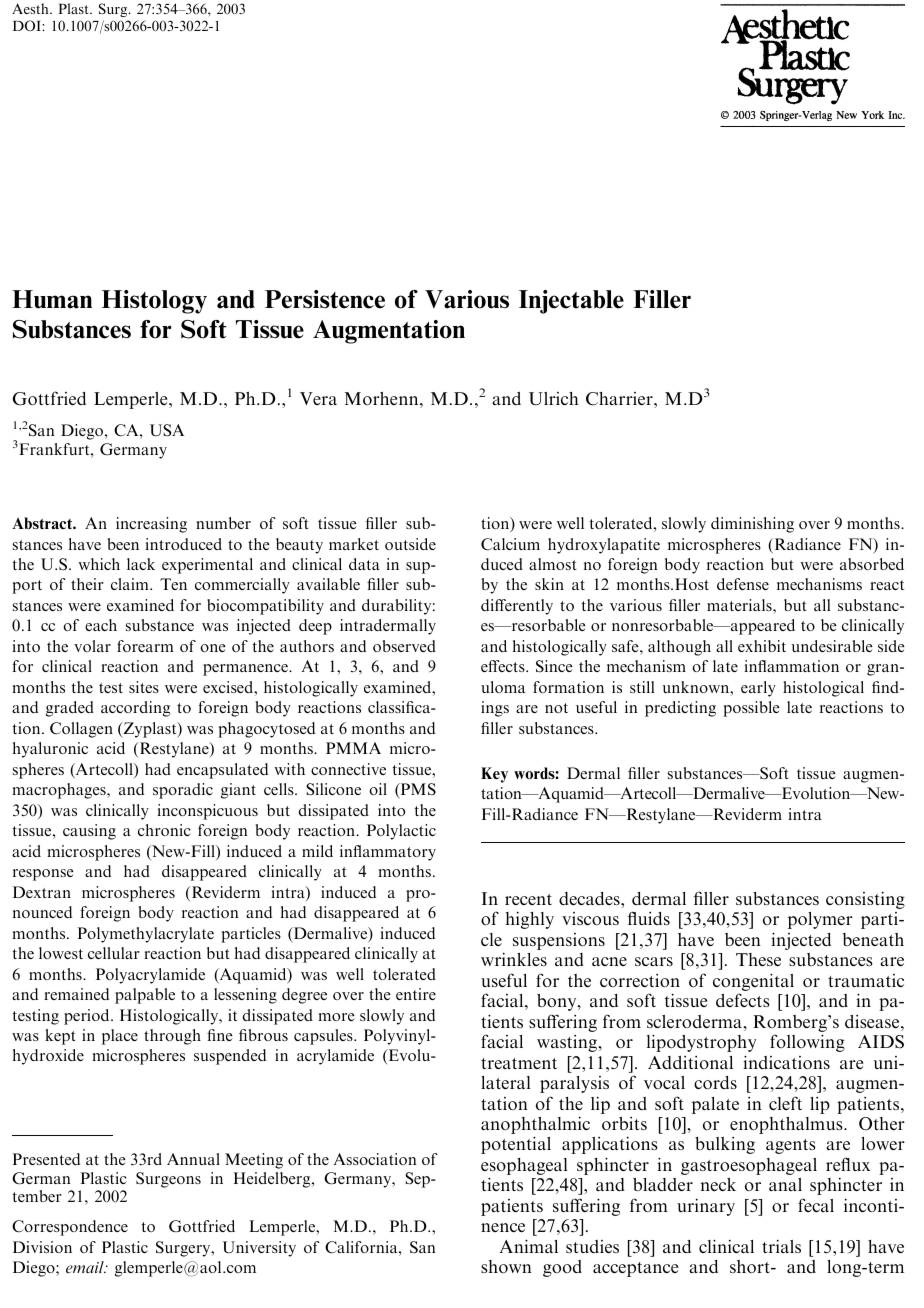  I want to click on shown, so click(506, 1266).
